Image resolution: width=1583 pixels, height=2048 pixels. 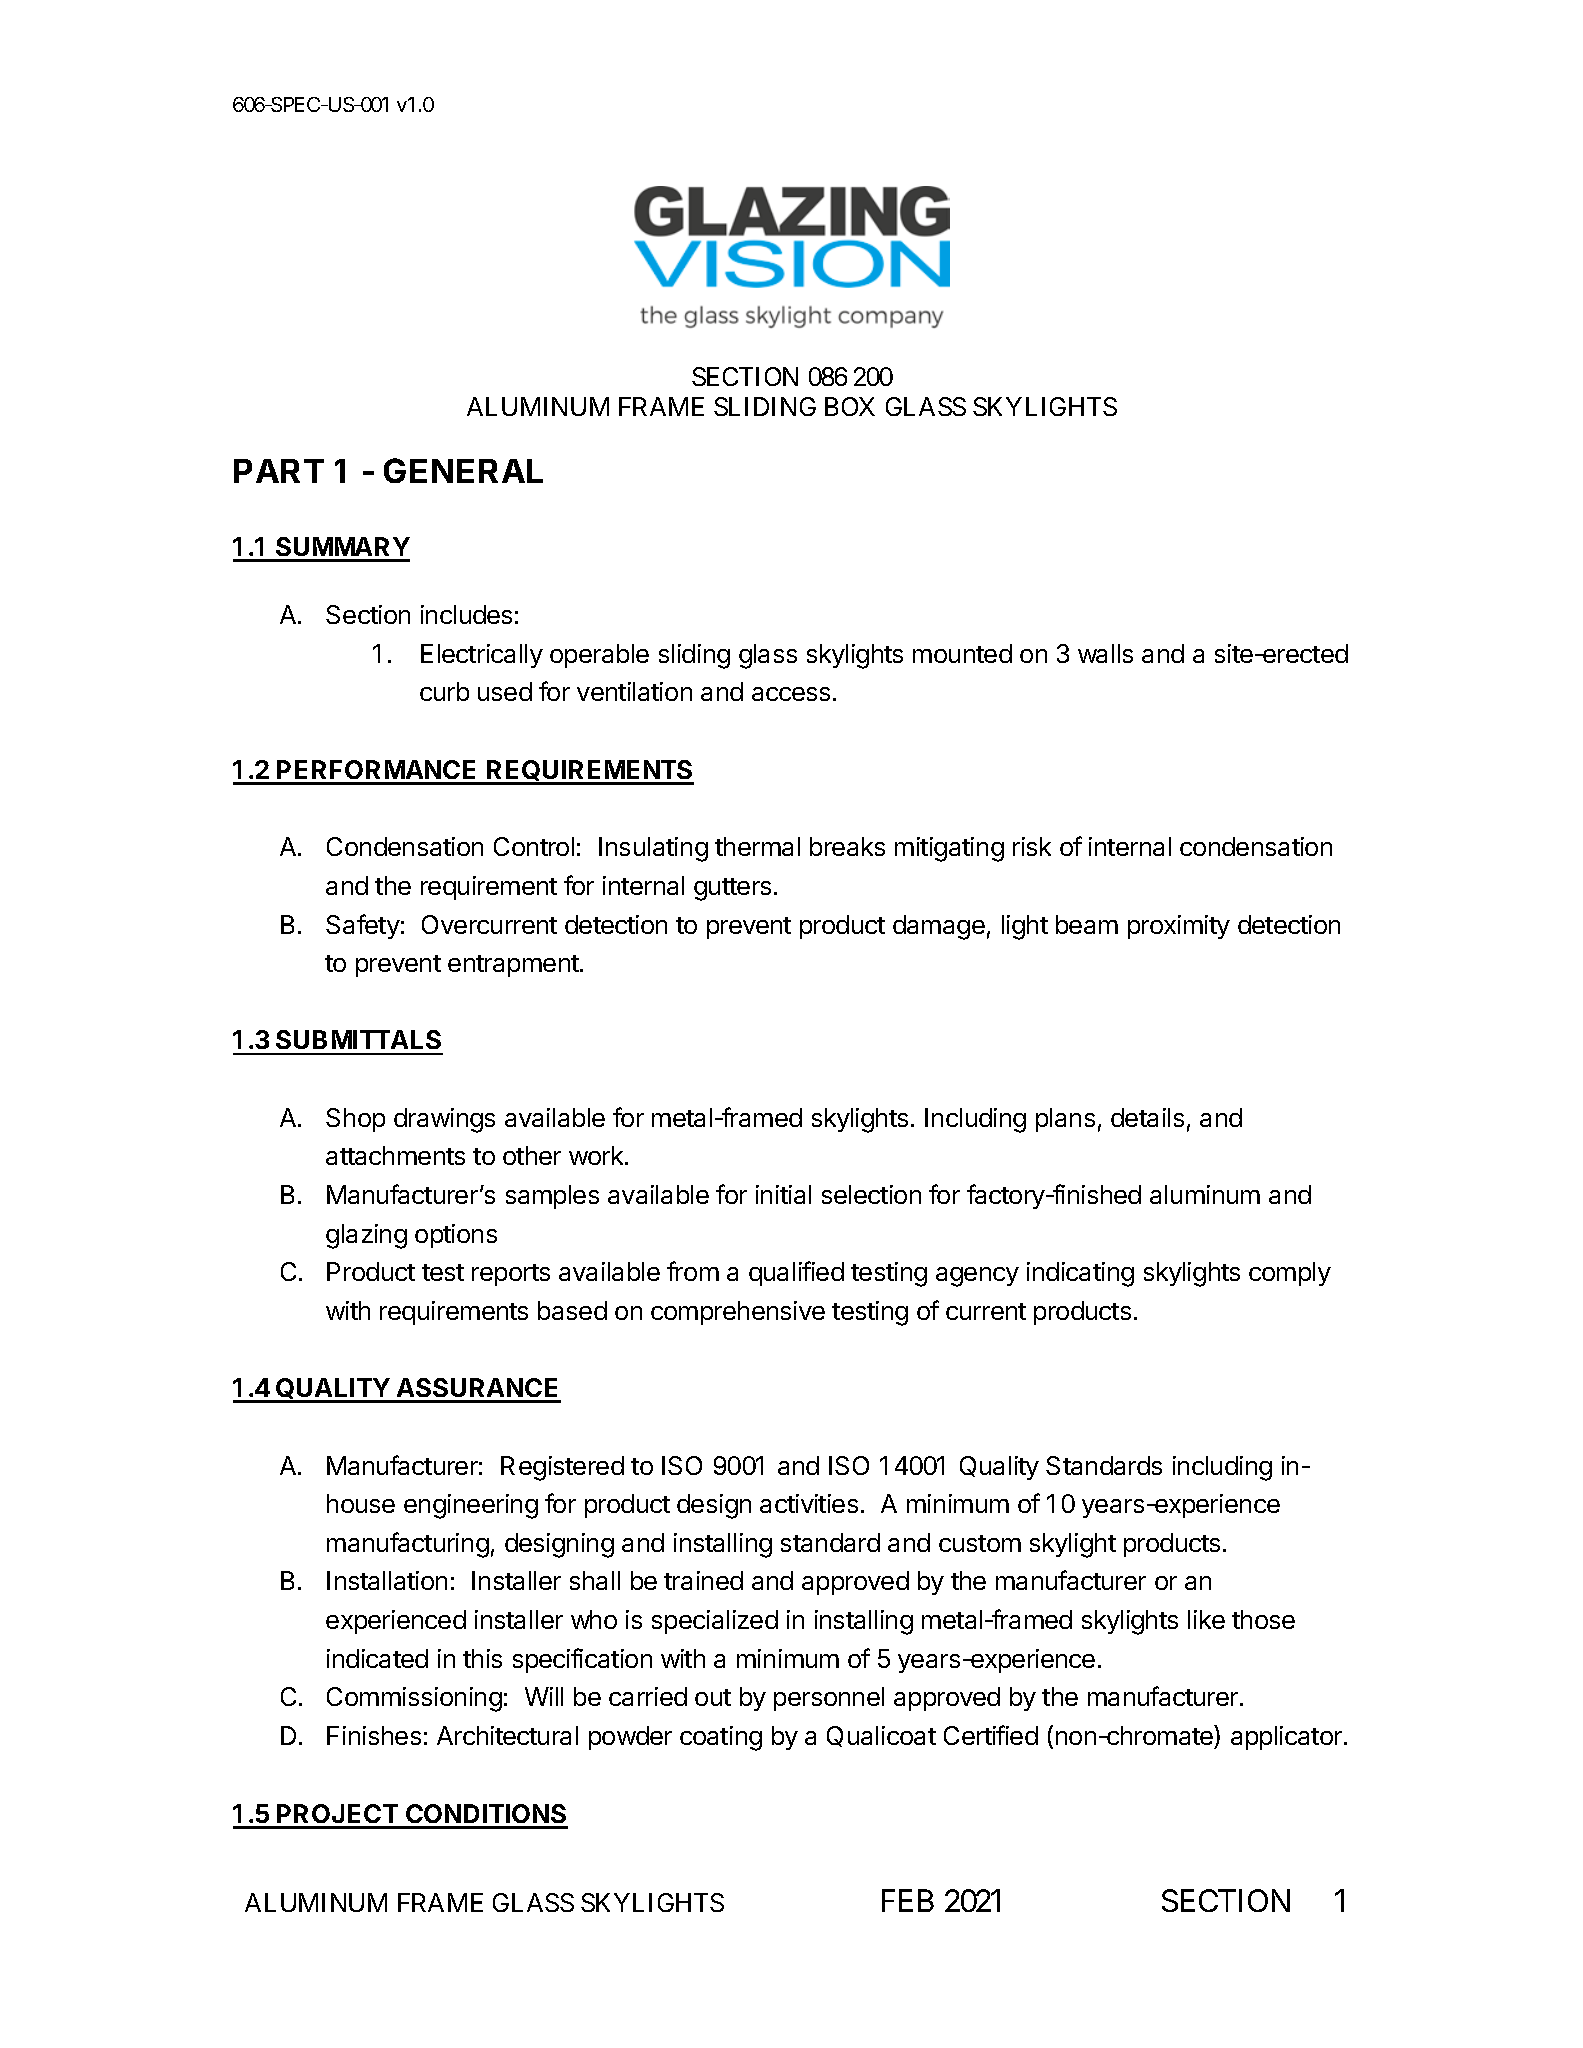 I want to click on GENERAL, so click(x=463, y=470).
